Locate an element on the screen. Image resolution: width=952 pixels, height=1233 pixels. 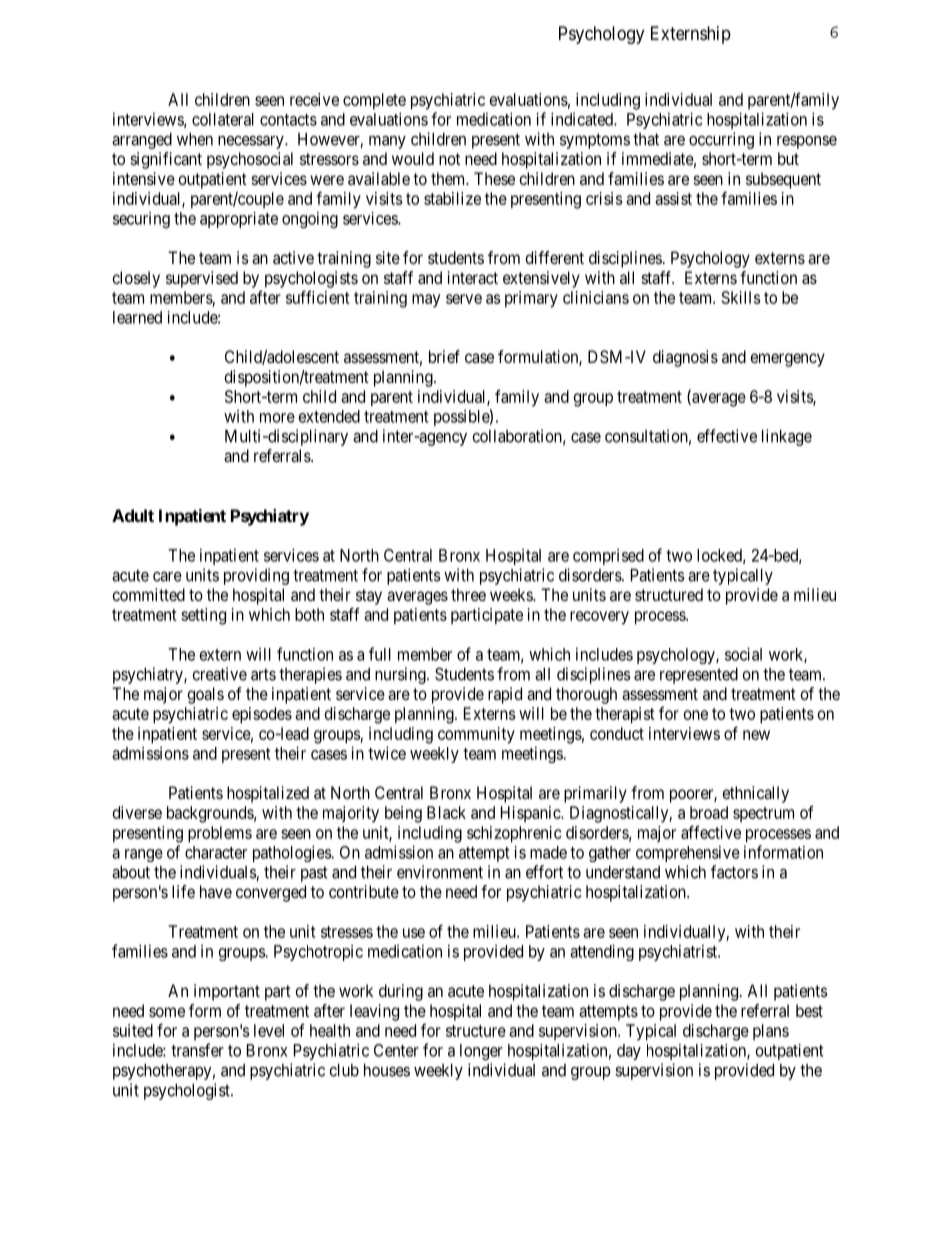
collateral is located at coordinates (223, 119).
